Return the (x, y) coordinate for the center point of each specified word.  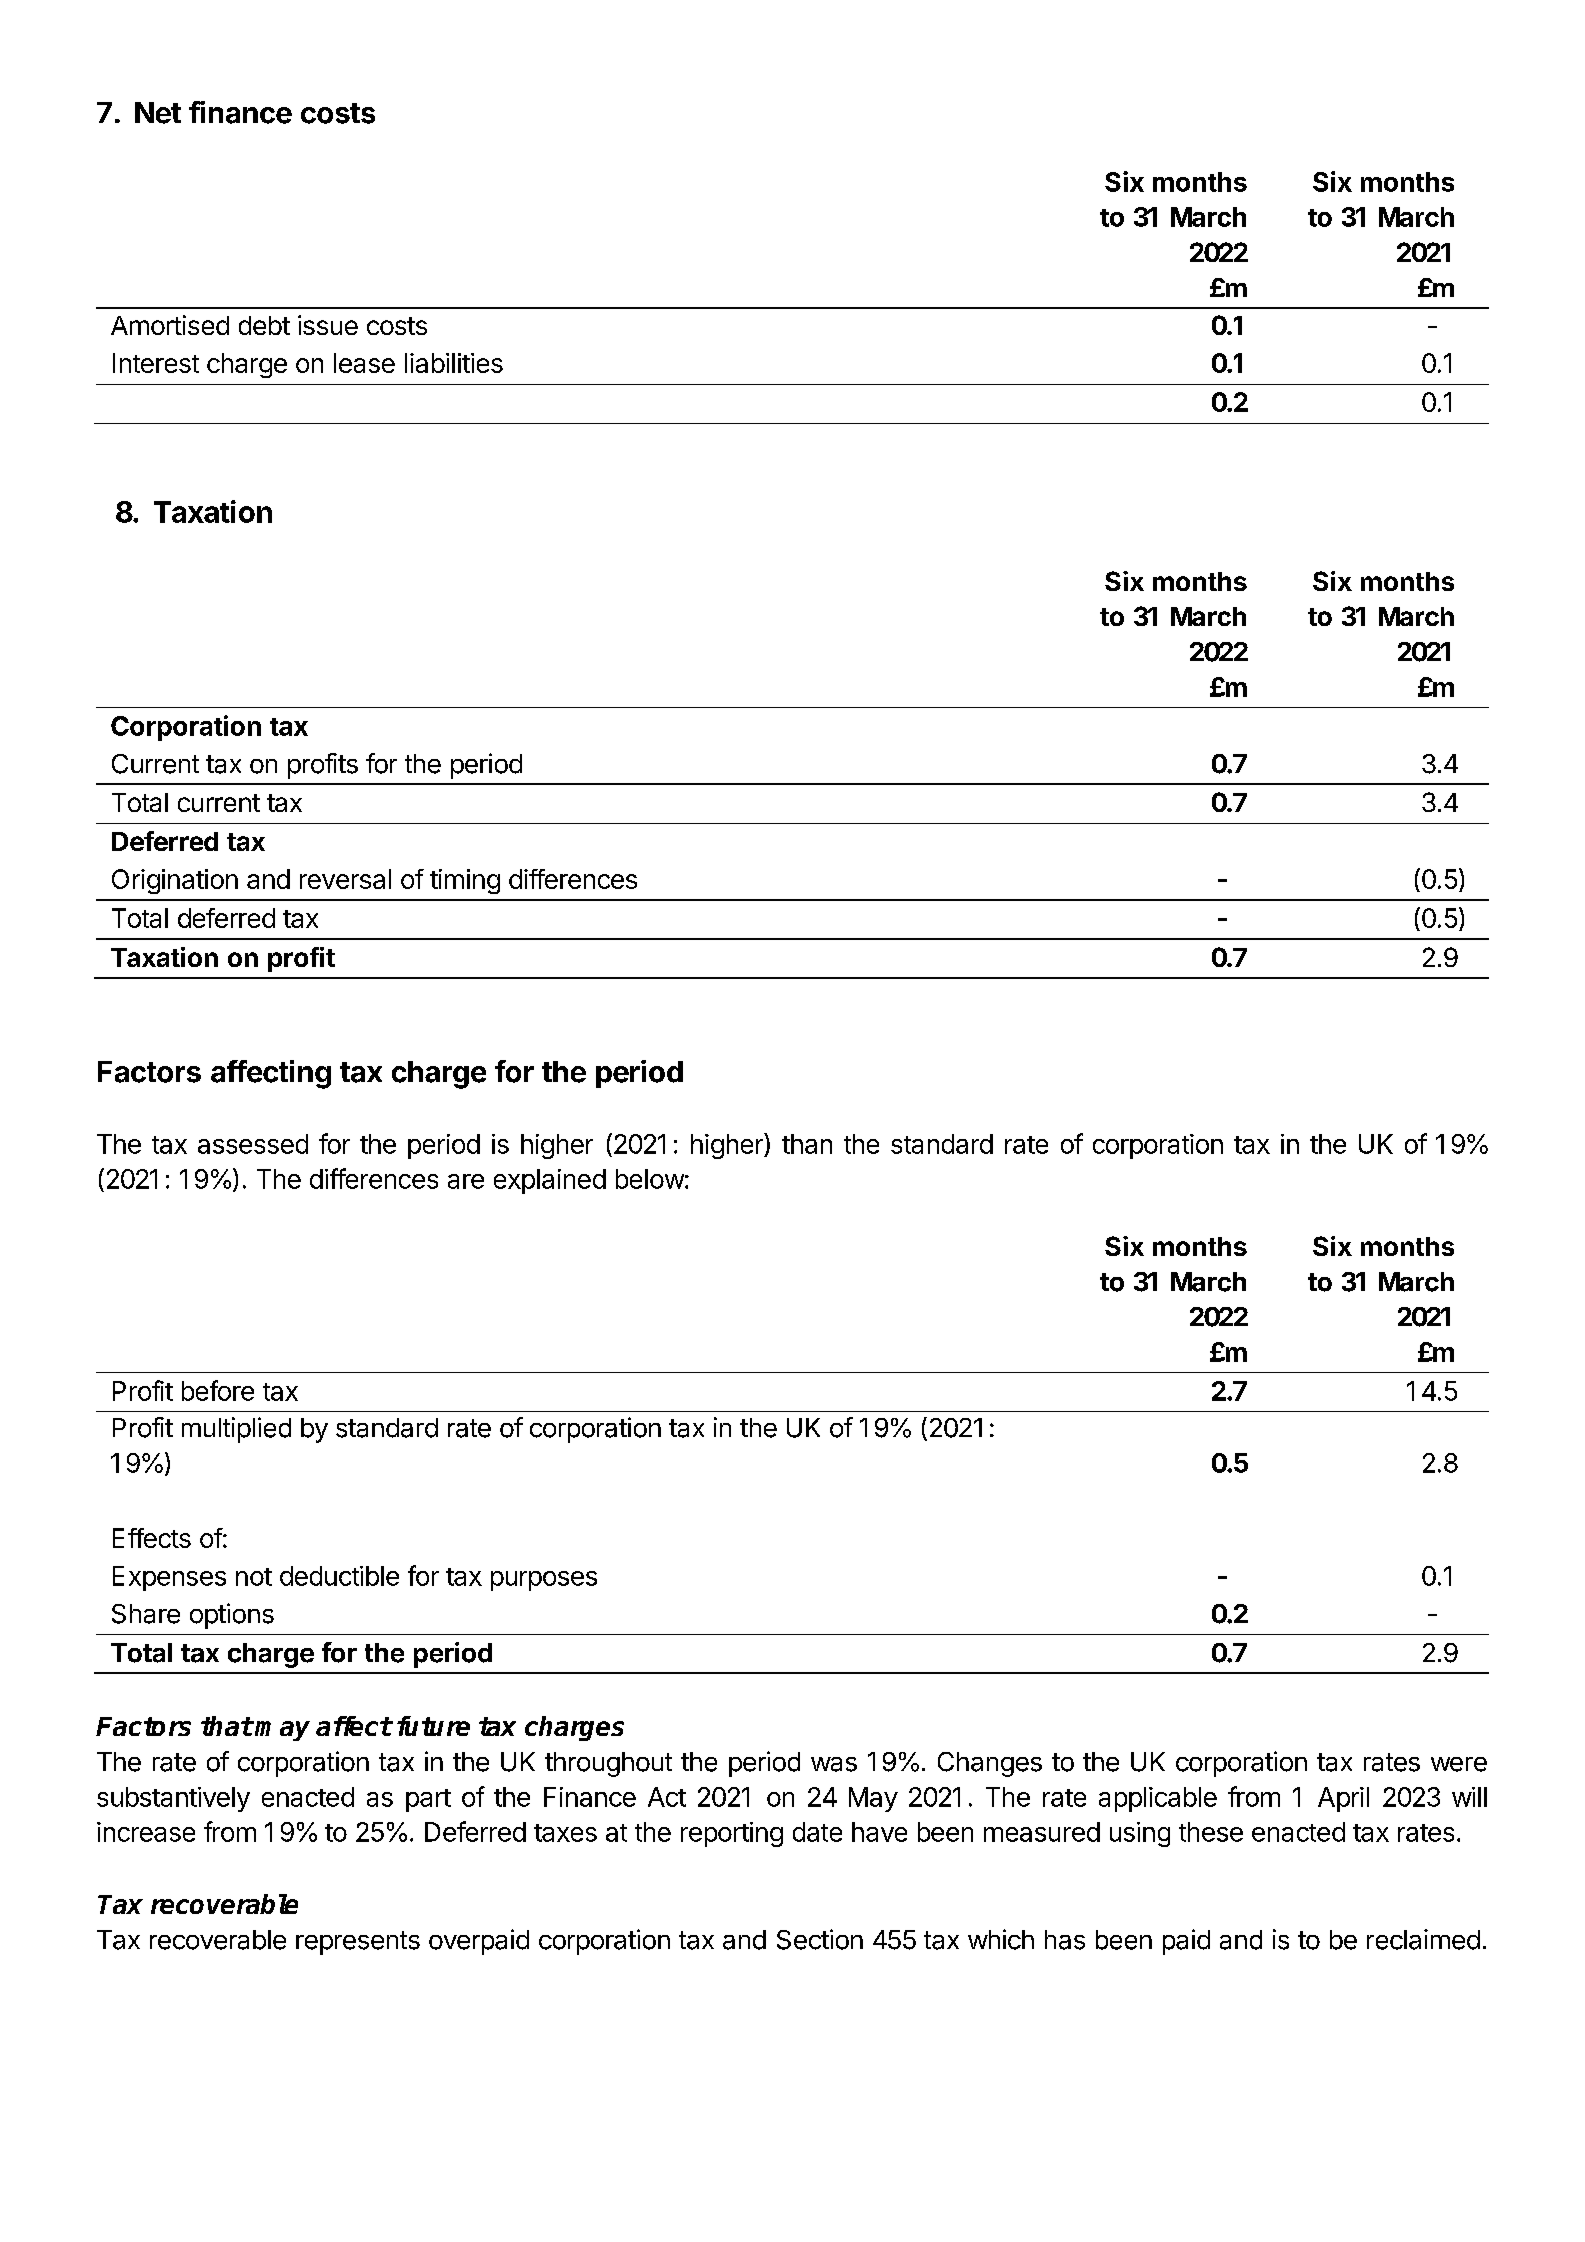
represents (358, 1943)
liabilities (454, 363)
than (807, 1144)
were (1459, 1764)
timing (465, 881)
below (650, 1179)
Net (158, 113)
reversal (345, 879)
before (218, 1390)
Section (820, 1939)
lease (364, 363)
